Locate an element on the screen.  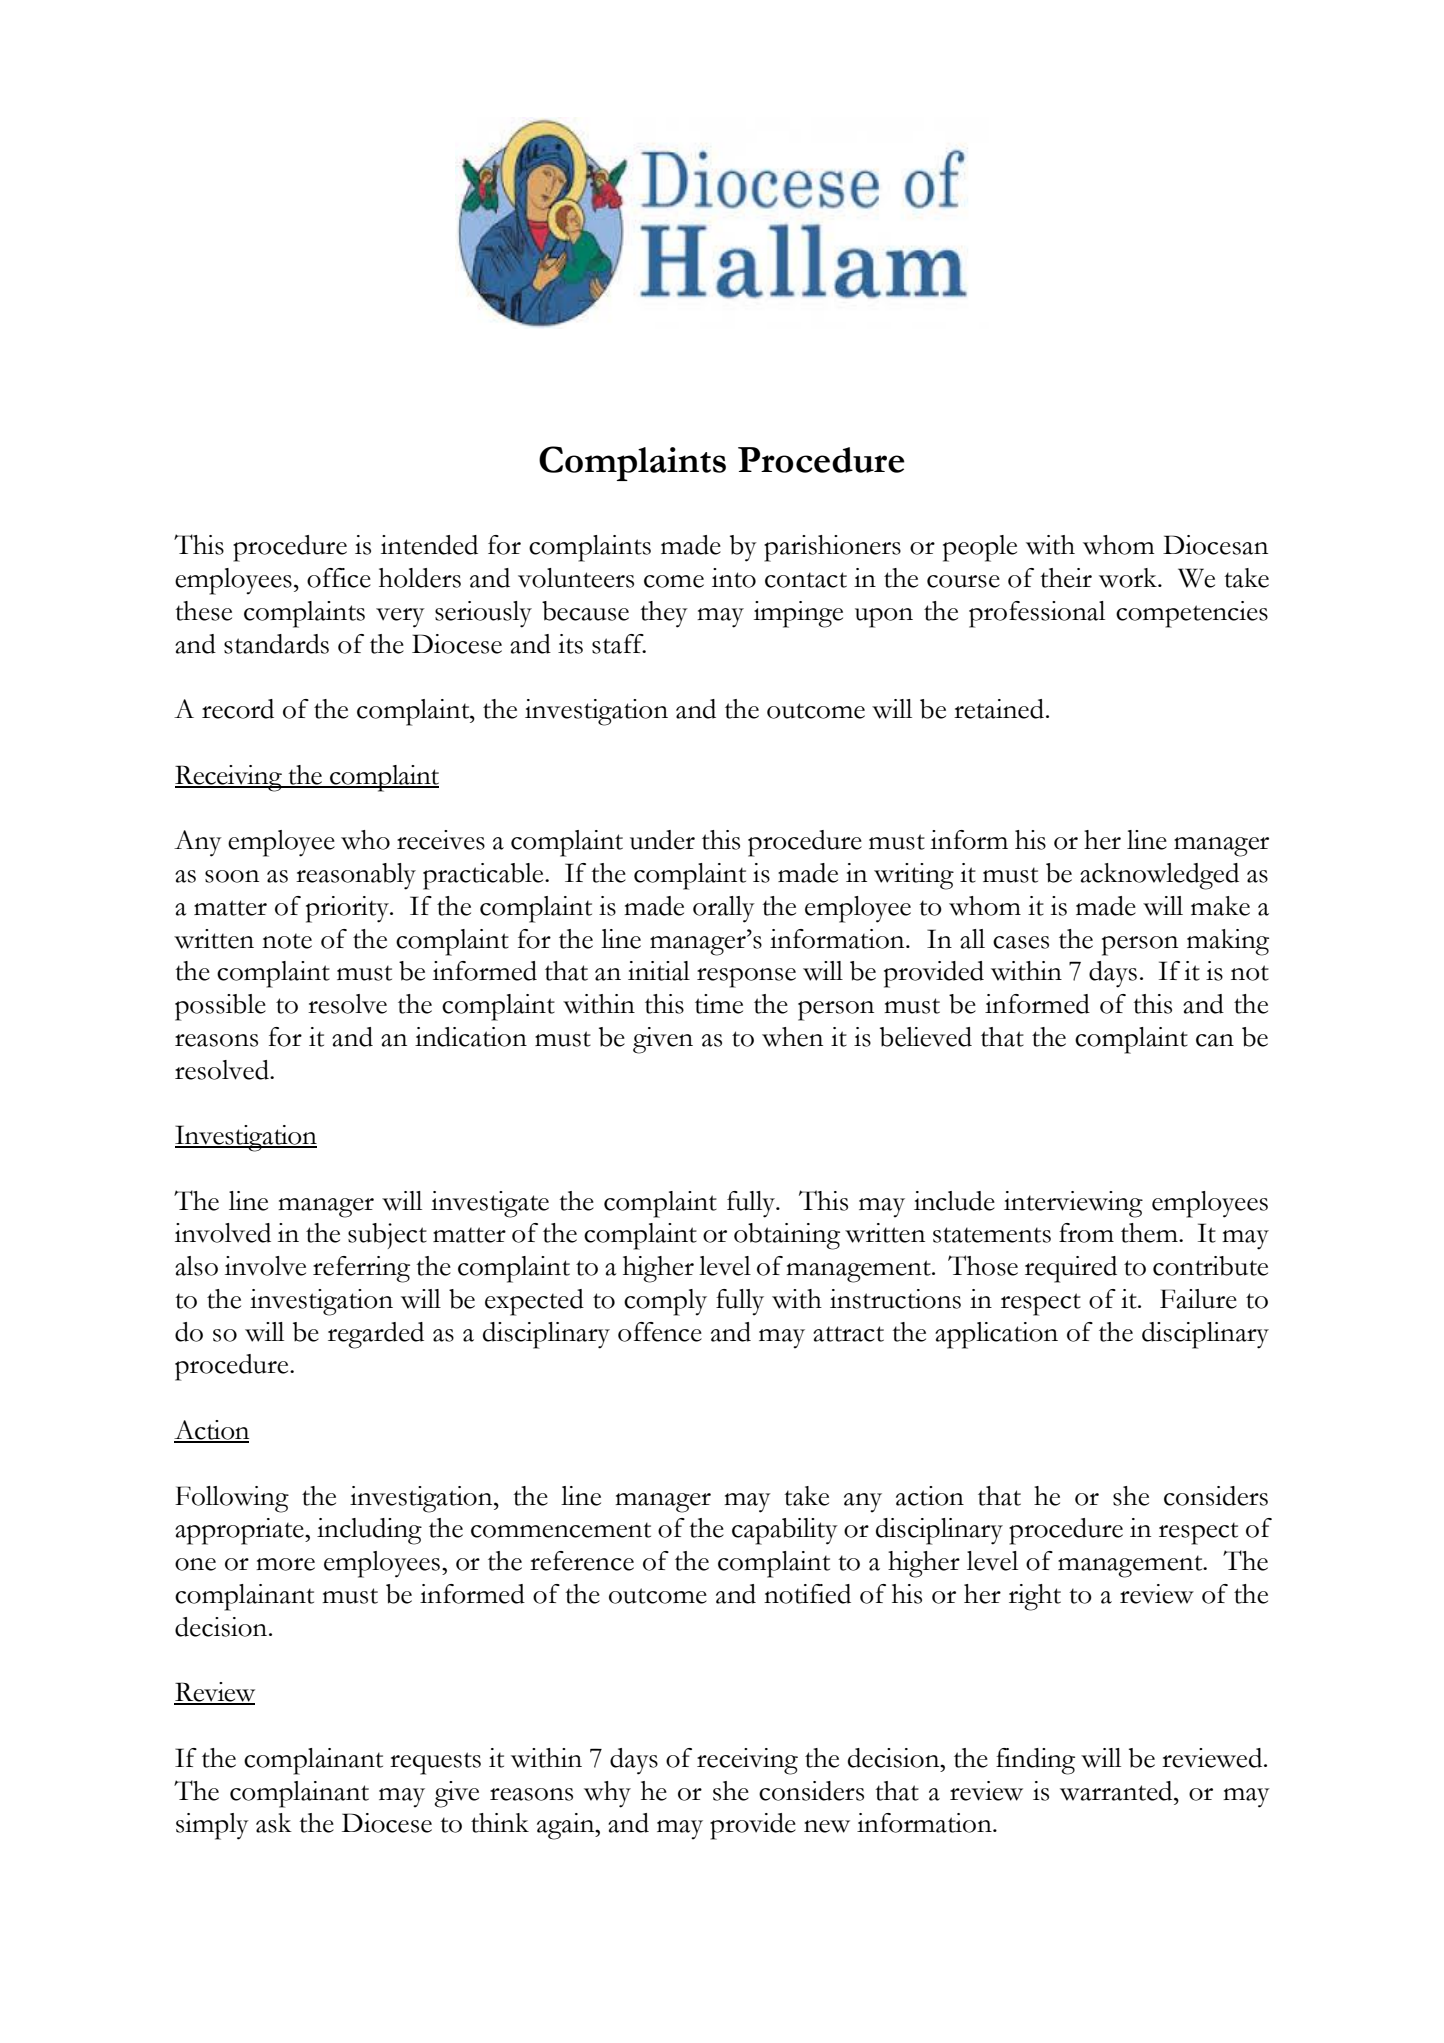
ask is located at coordinates (274, 1823).
